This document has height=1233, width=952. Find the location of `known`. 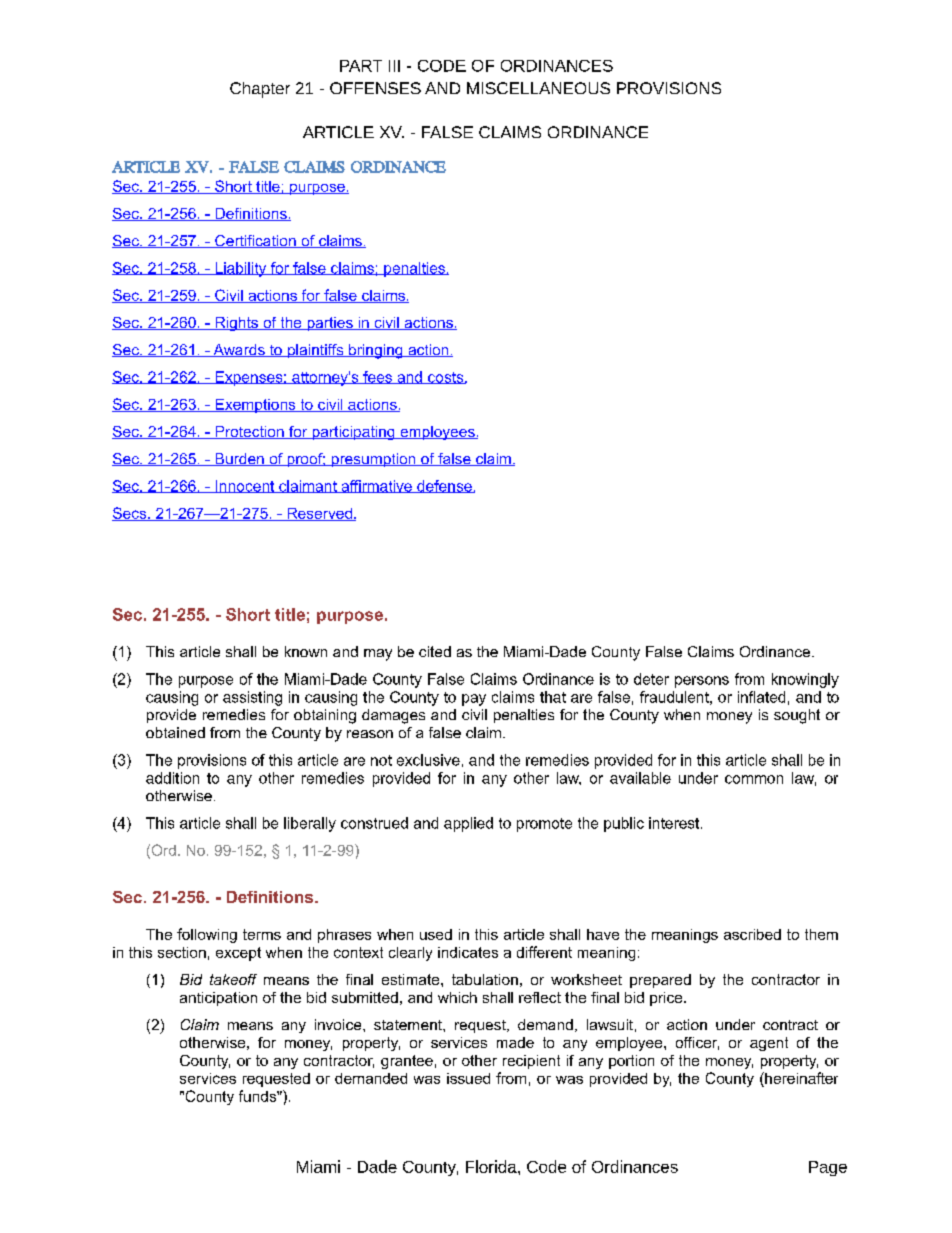

known is located at coordinates (306, 651).
